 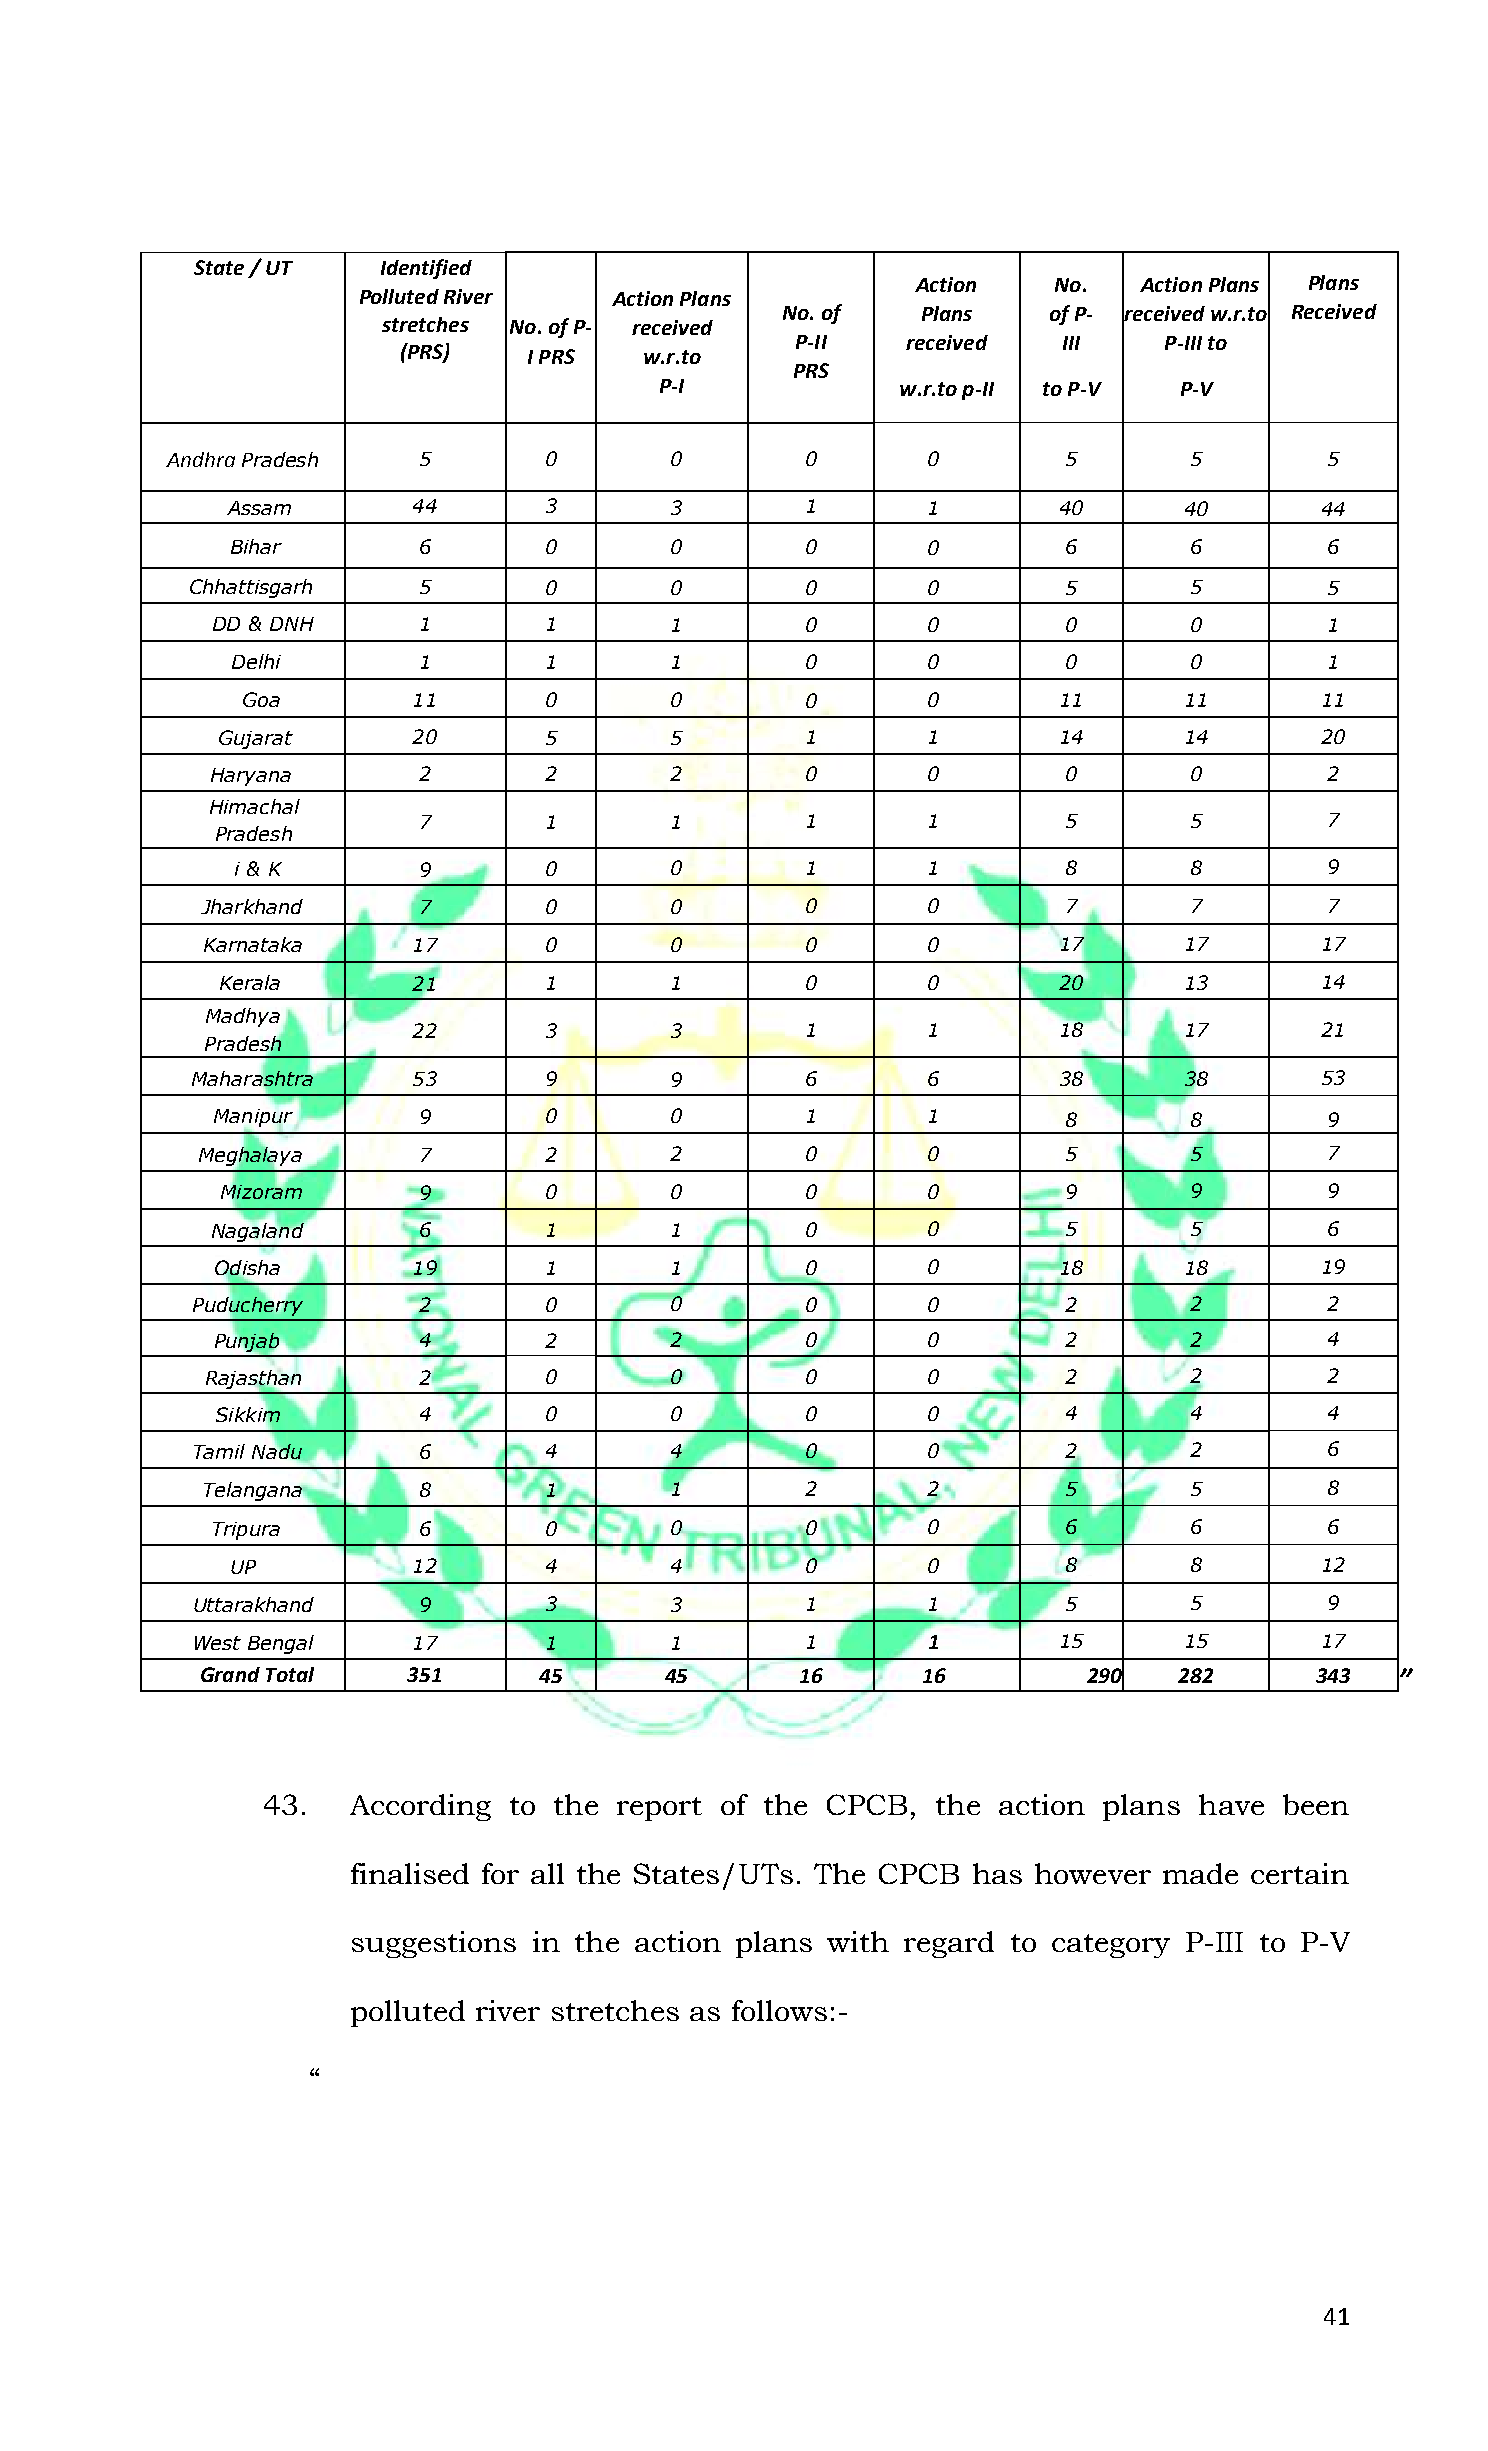 What do you see at coordinates (426, 269) in the screenshot?
I see `Identified` at bounding box center [426, 269].
